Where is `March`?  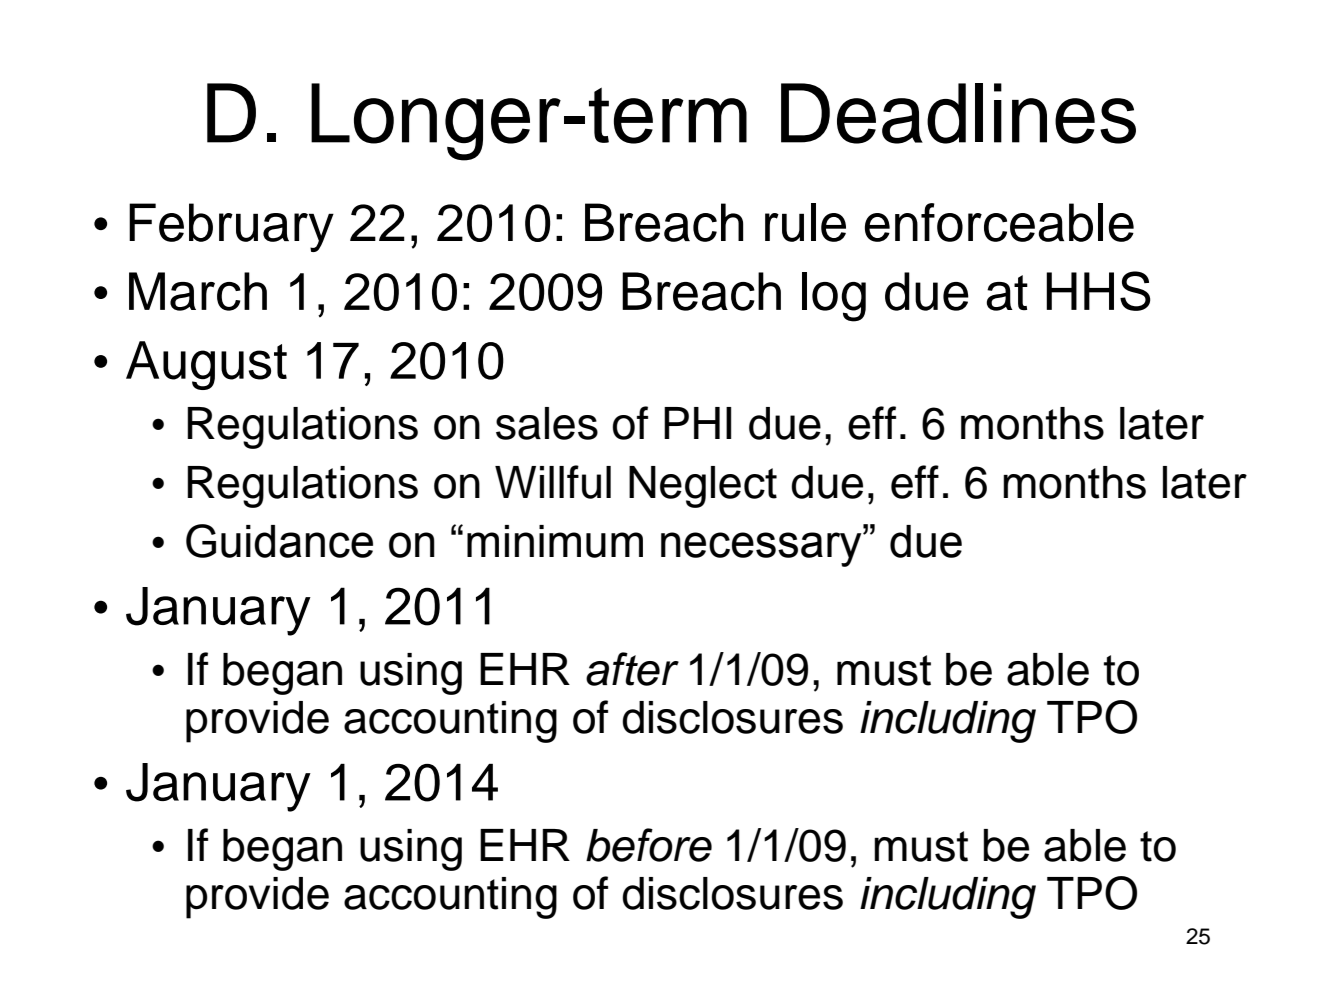
March is located at coordinates (198, 291).
